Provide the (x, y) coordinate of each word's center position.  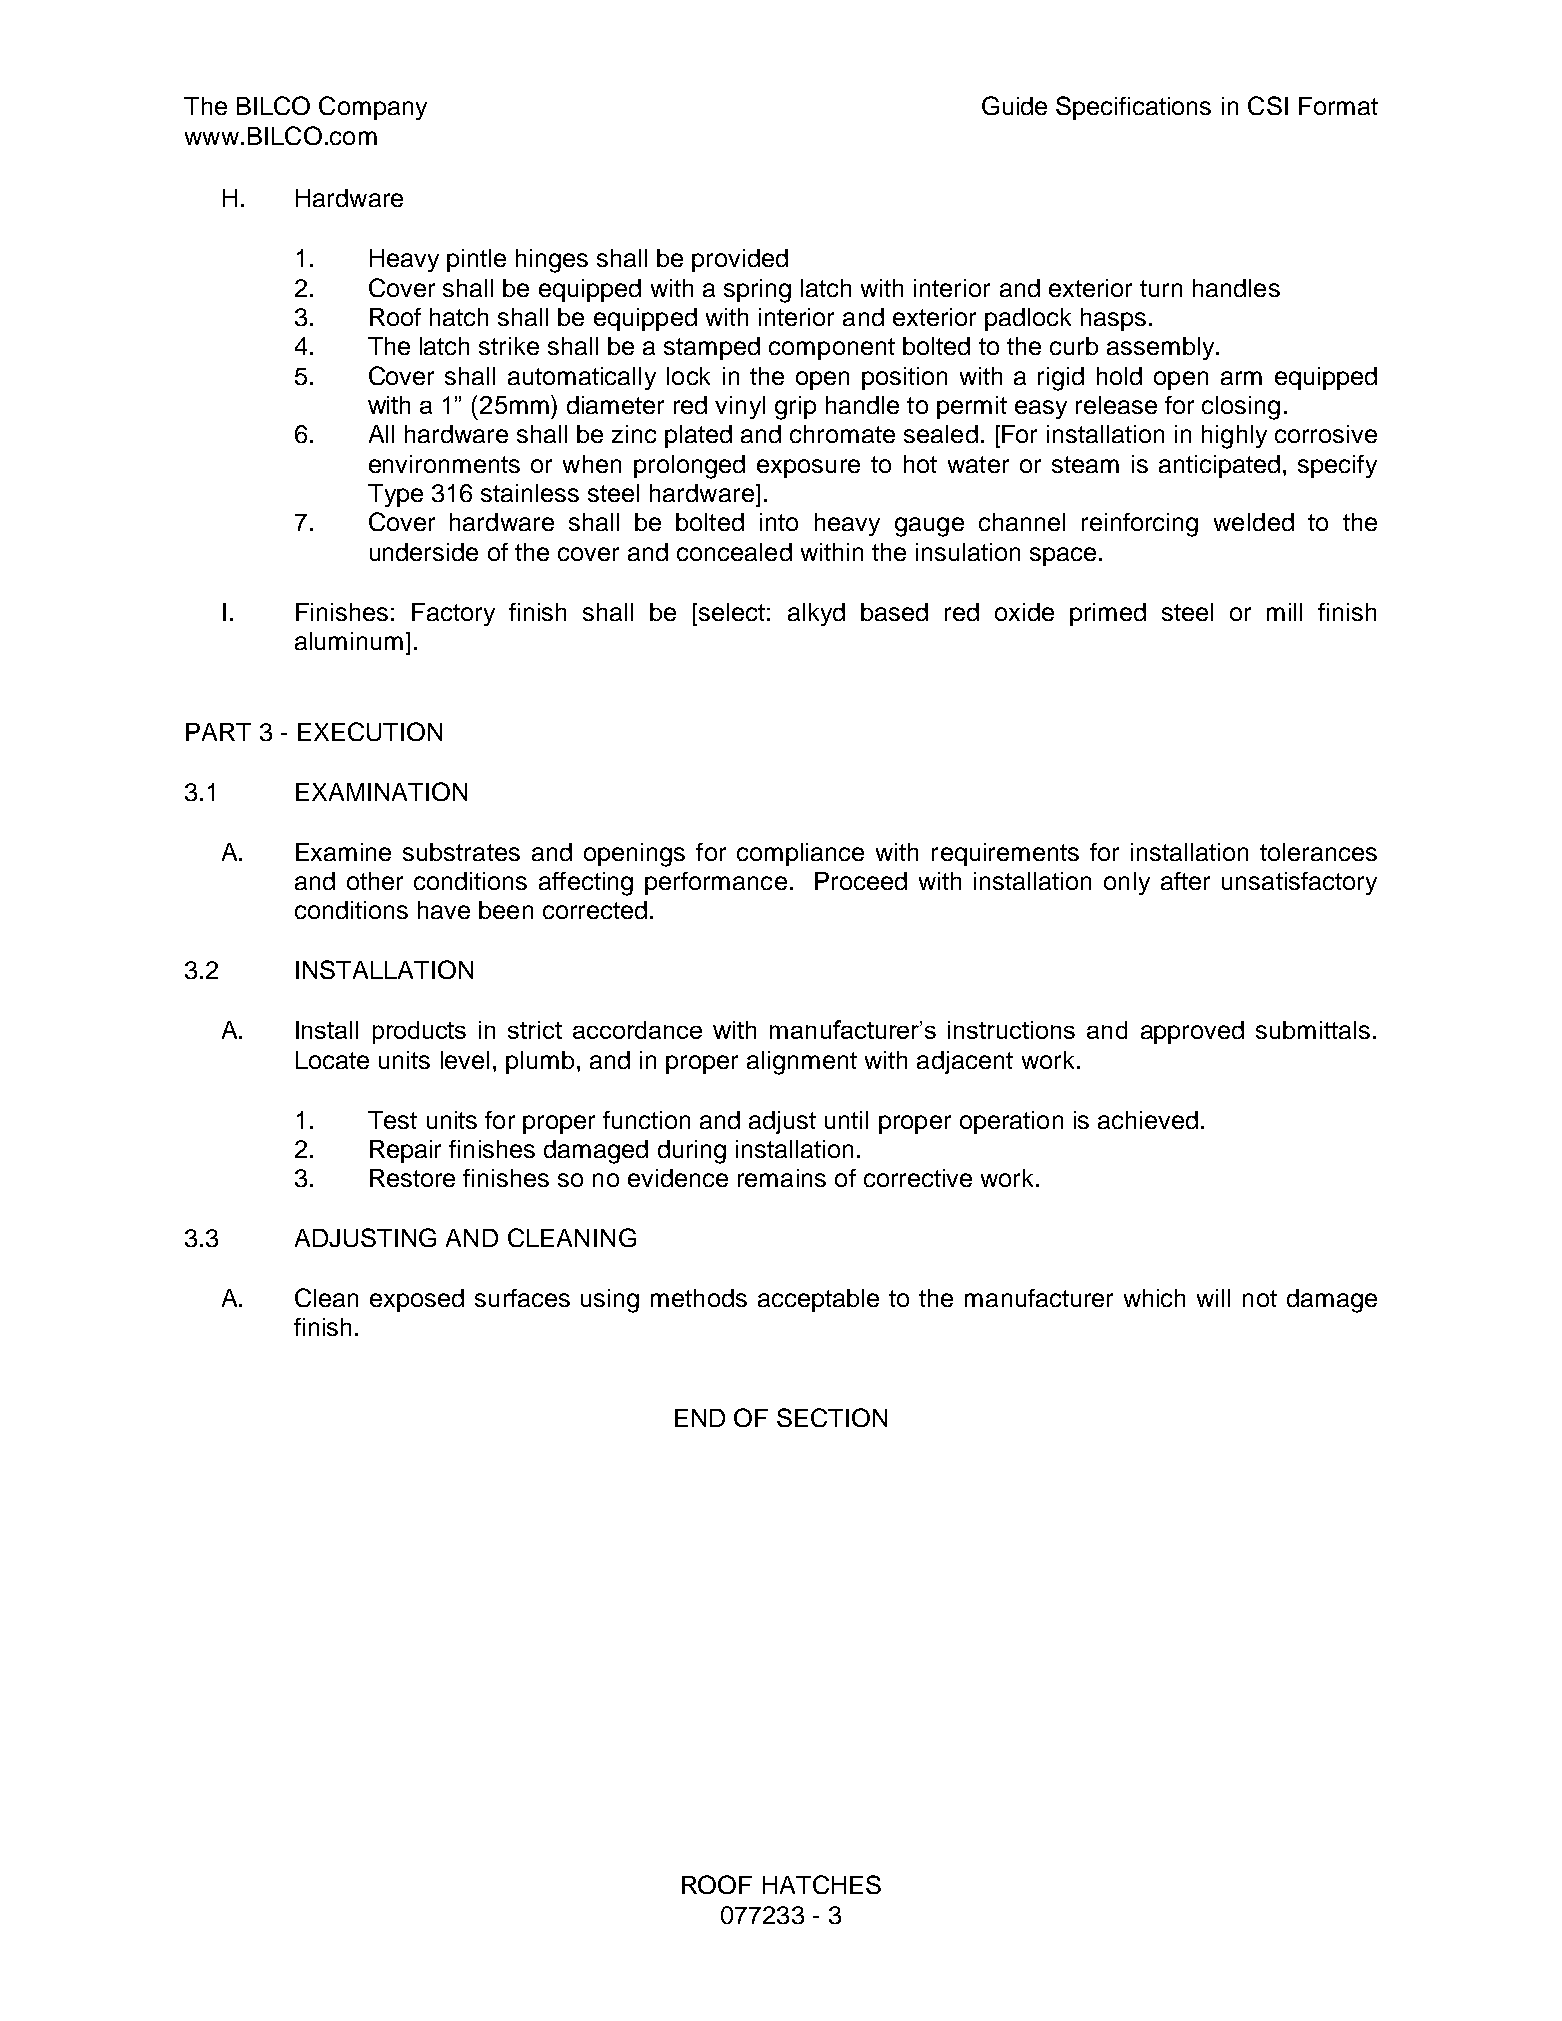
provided (740, 260)
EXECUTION (370, 731)
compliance (800, 854)
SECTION (832, 1417)
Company (373, 108)
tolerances (1318, 852)
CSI (1268, 105)
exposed (417, 1300)
